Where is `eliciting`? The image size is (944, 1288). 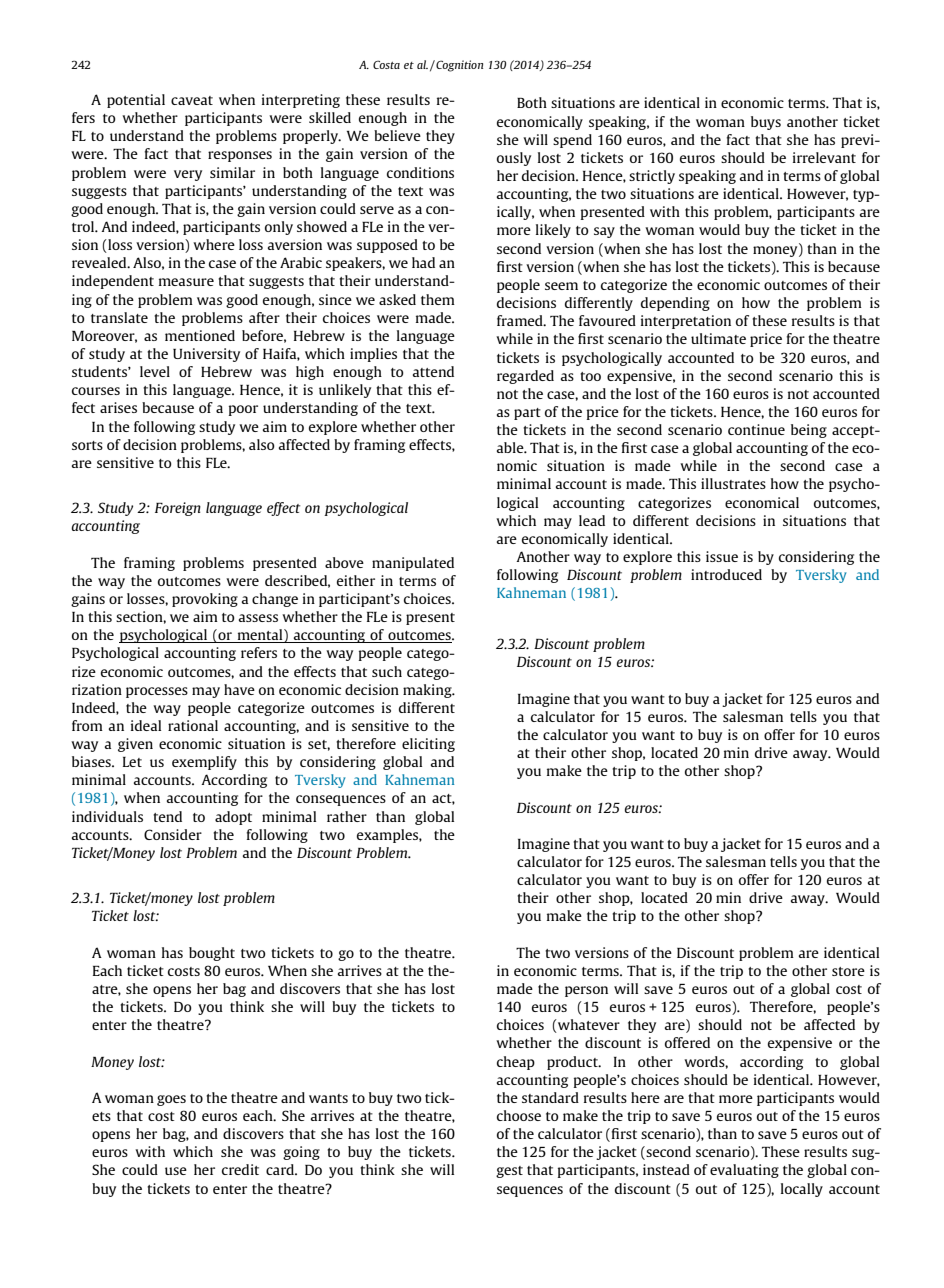
eliciting is located at coordinates (428, 745).
